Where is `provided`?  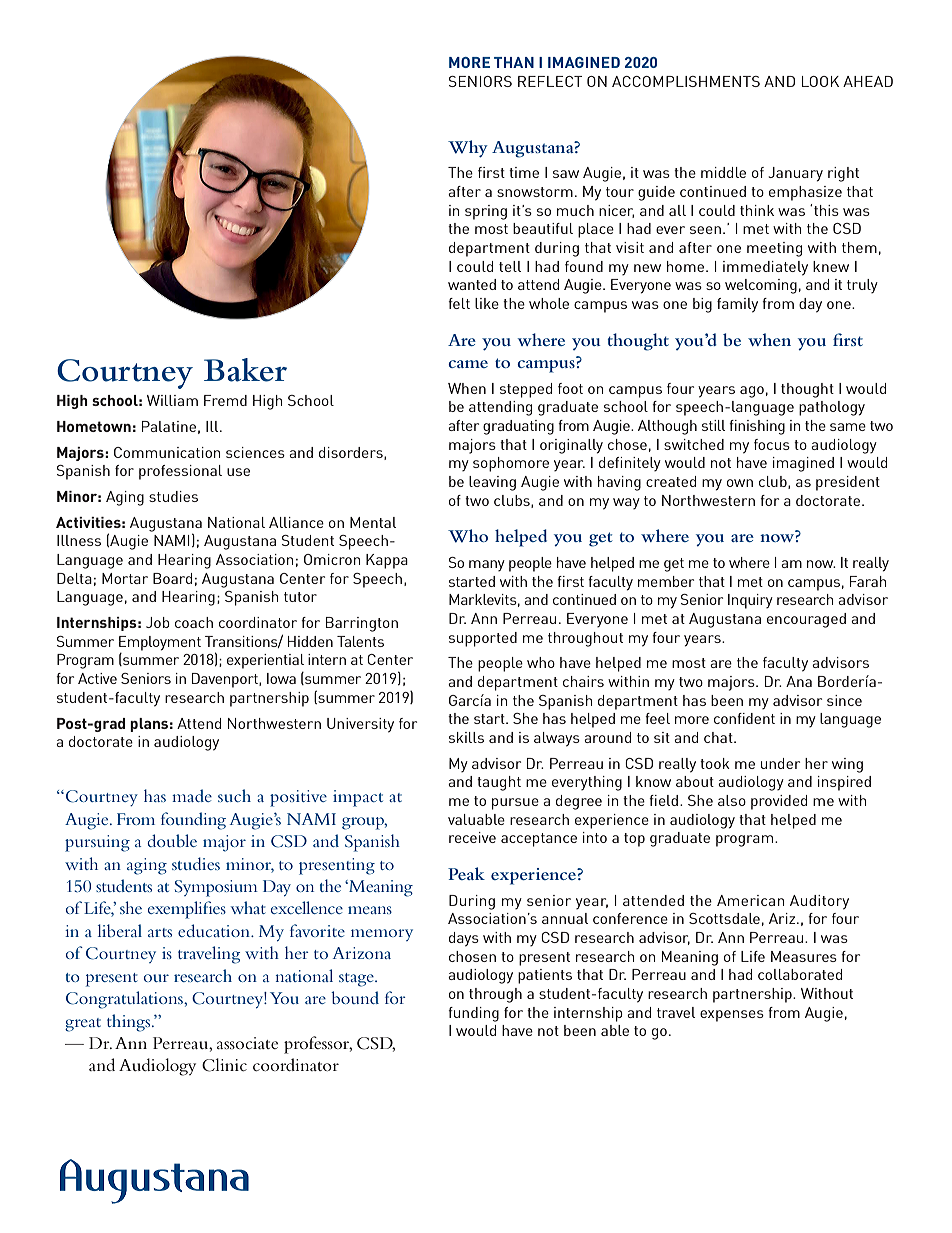
provided is located at coordinates (779, 802).
